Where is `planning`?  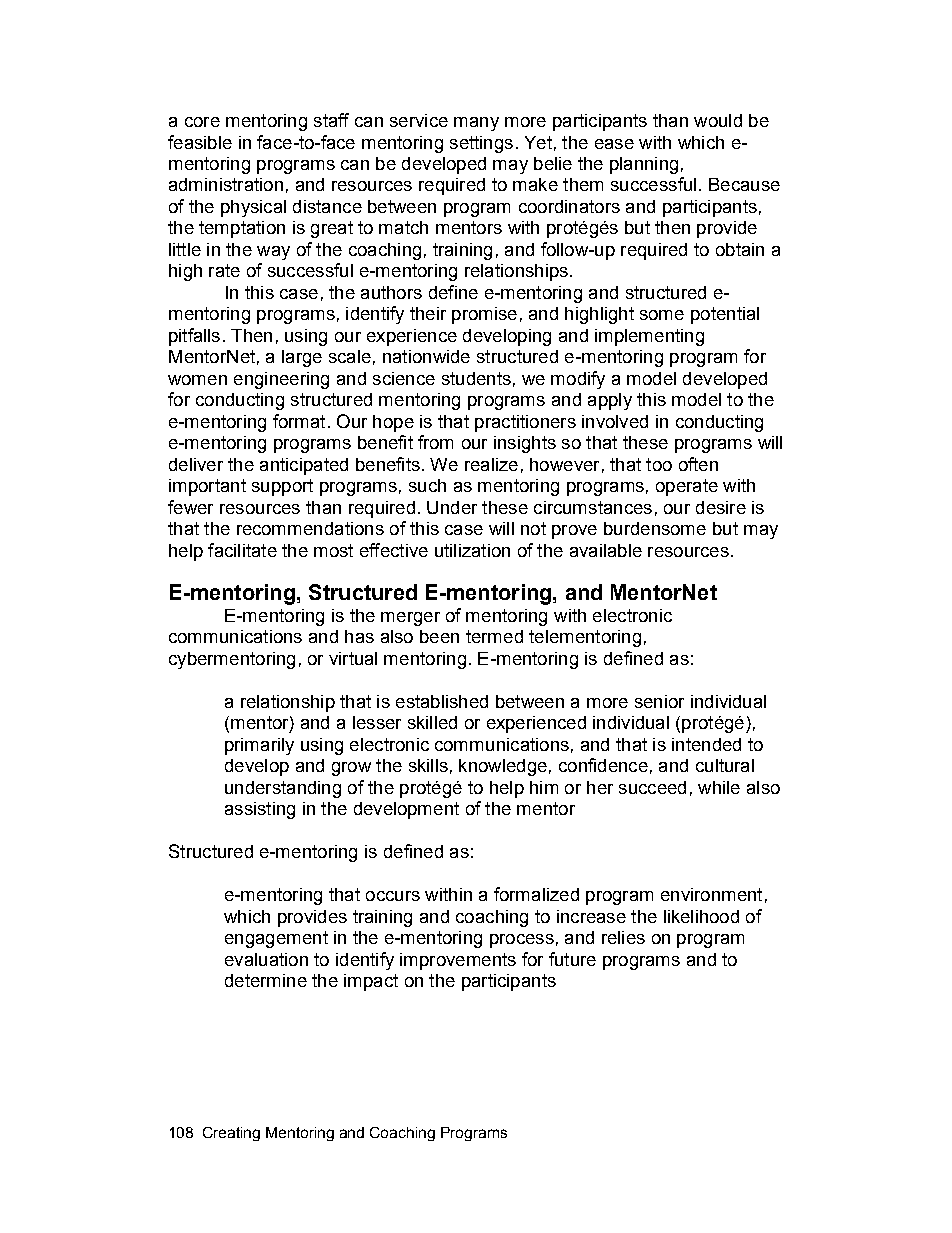 planning is located at coordinates (644, 165).
